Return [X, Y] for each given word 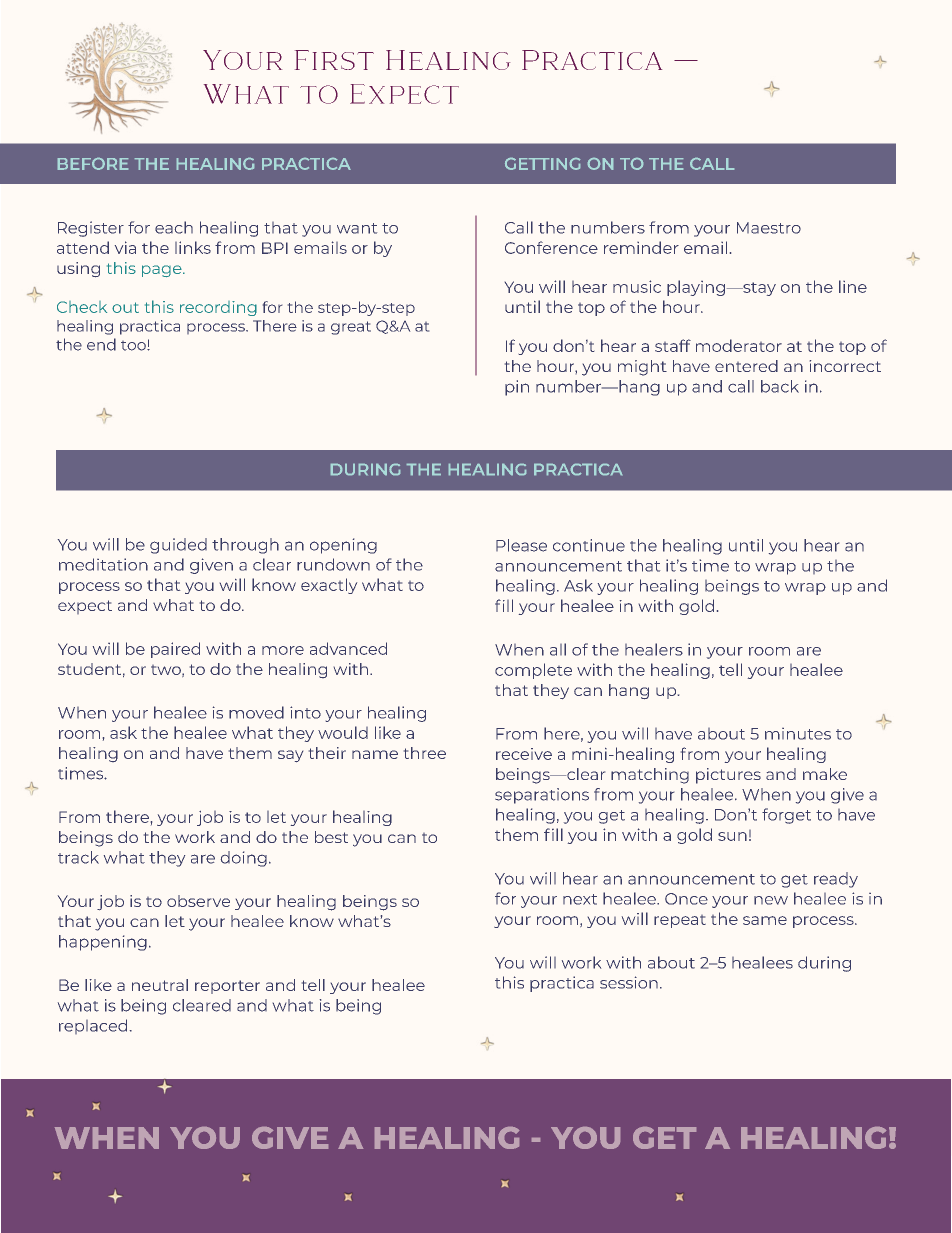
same [765, 920]
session [629, 982]
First [334, 60]
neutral [160, 985]
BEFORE [93, 164]
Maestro [769, 228]
